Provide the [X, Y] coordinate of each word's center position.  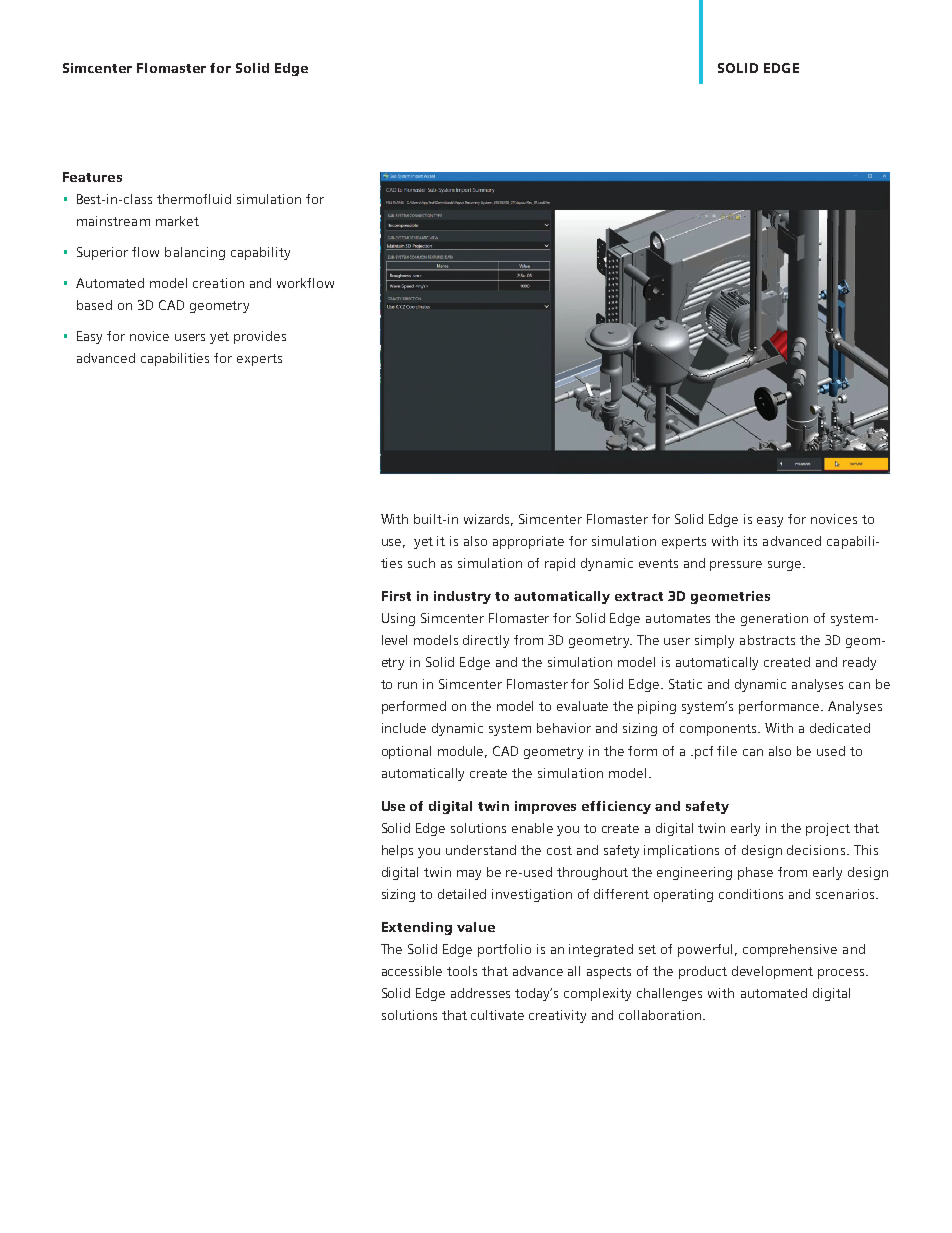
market [177, 221]
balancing [195, 253]
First [396, 596]
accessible [412, 971]
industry [462, 597]
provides [260, 337]
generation [774, 619]
